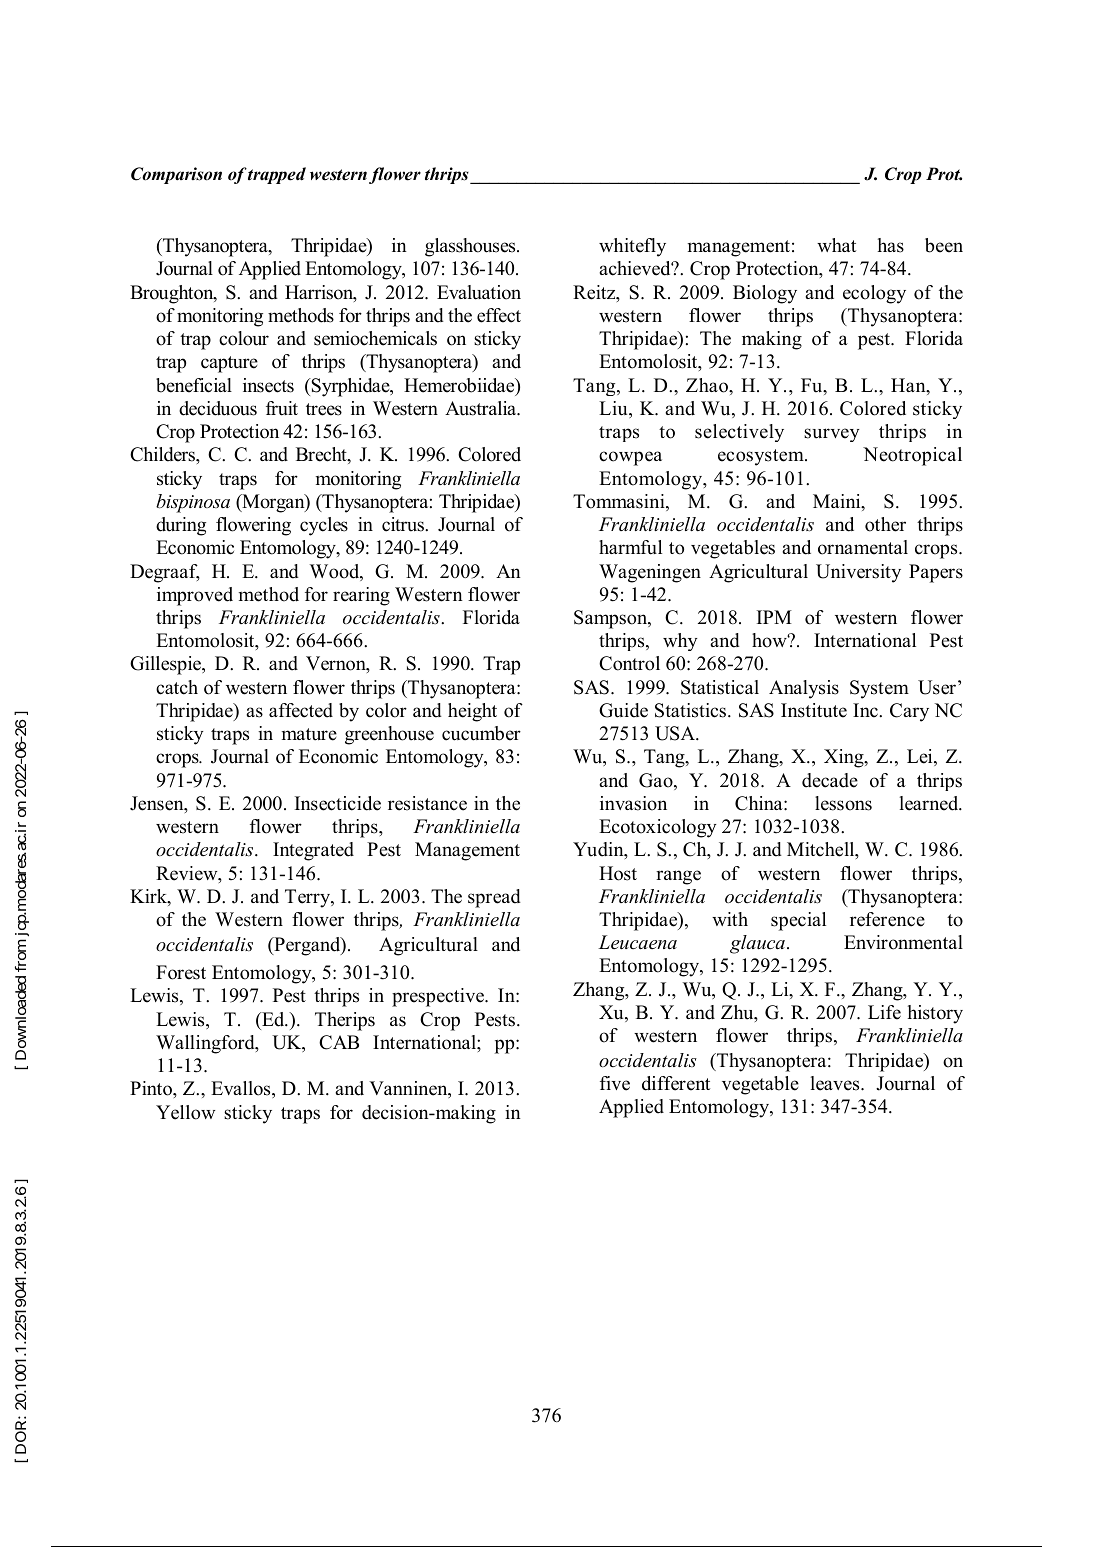  What do you see at coordinates (185, 1112) in the screenshot?
I see `Yellow` at bounding box center [185, 1112].
